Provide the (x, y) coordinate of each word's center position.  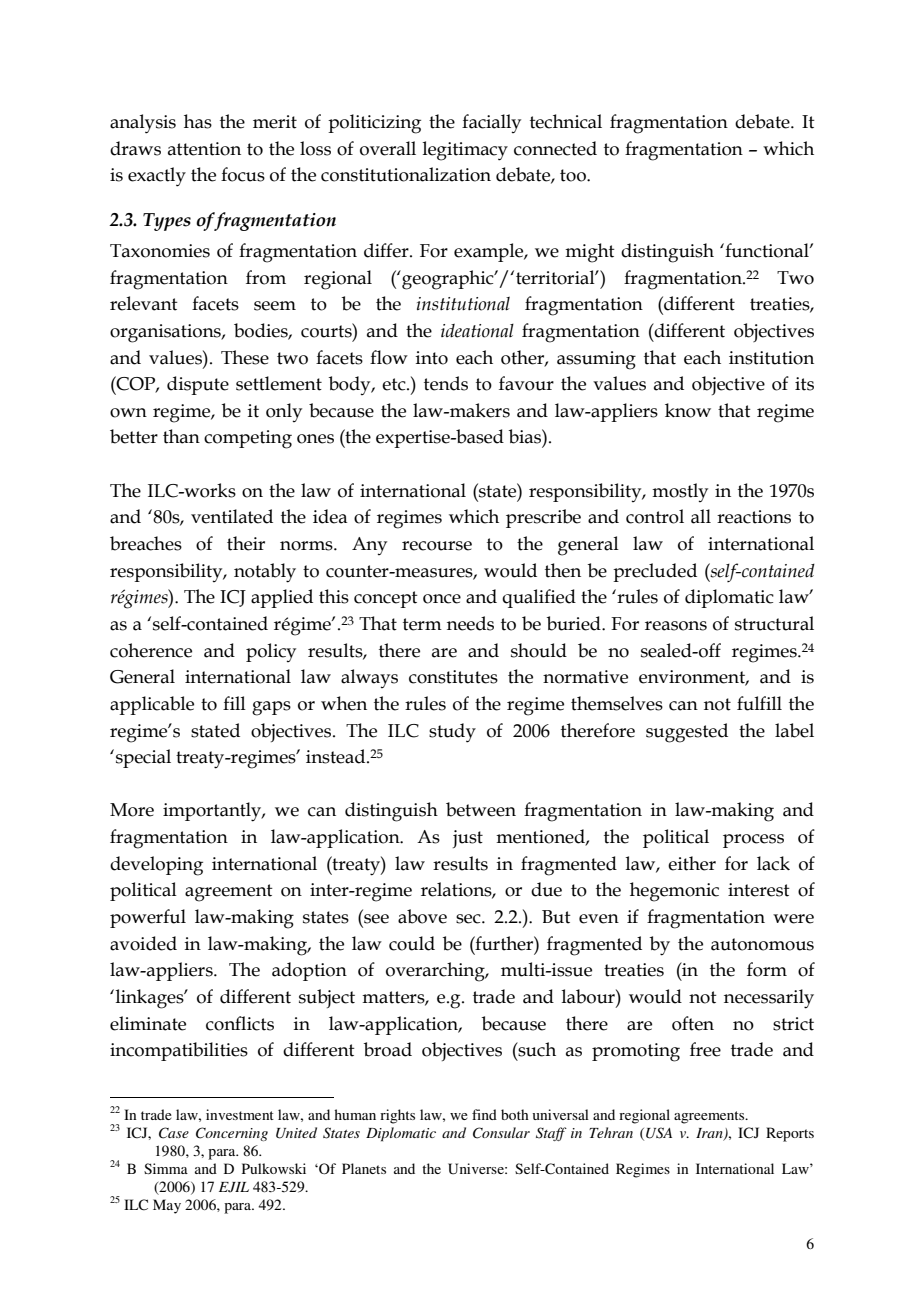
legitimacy (465, 151)
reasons (676, 626)
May (167, 1206)
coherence (151, 650)
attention (204, 149)
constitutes (453, 677)
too (574, 175)
